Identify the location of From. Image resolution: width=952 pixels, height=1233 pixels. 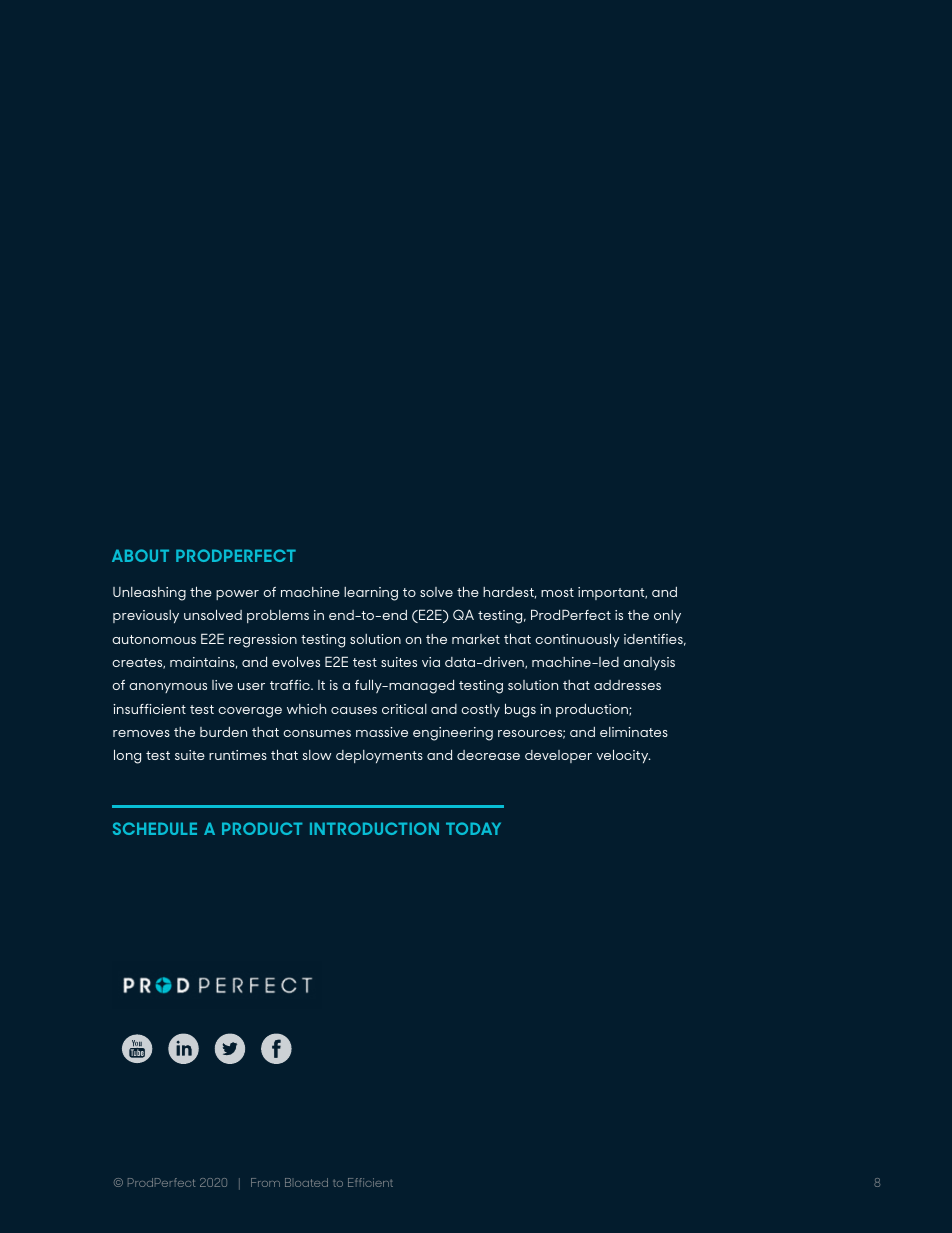
(265, 1182).
